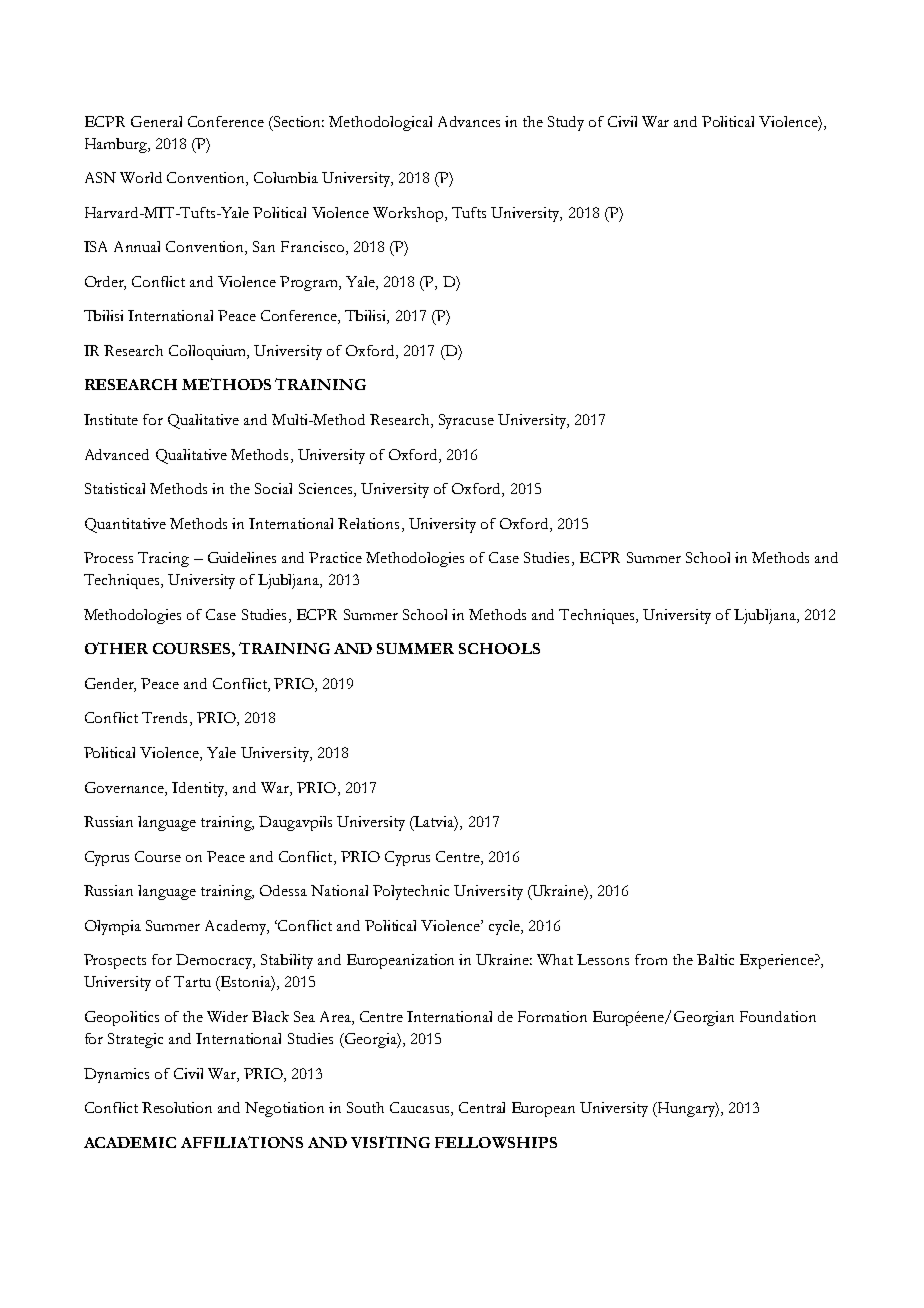 The width and height of the image is (924, 1308). I want to click on Foundation, so click(778, 1016).
